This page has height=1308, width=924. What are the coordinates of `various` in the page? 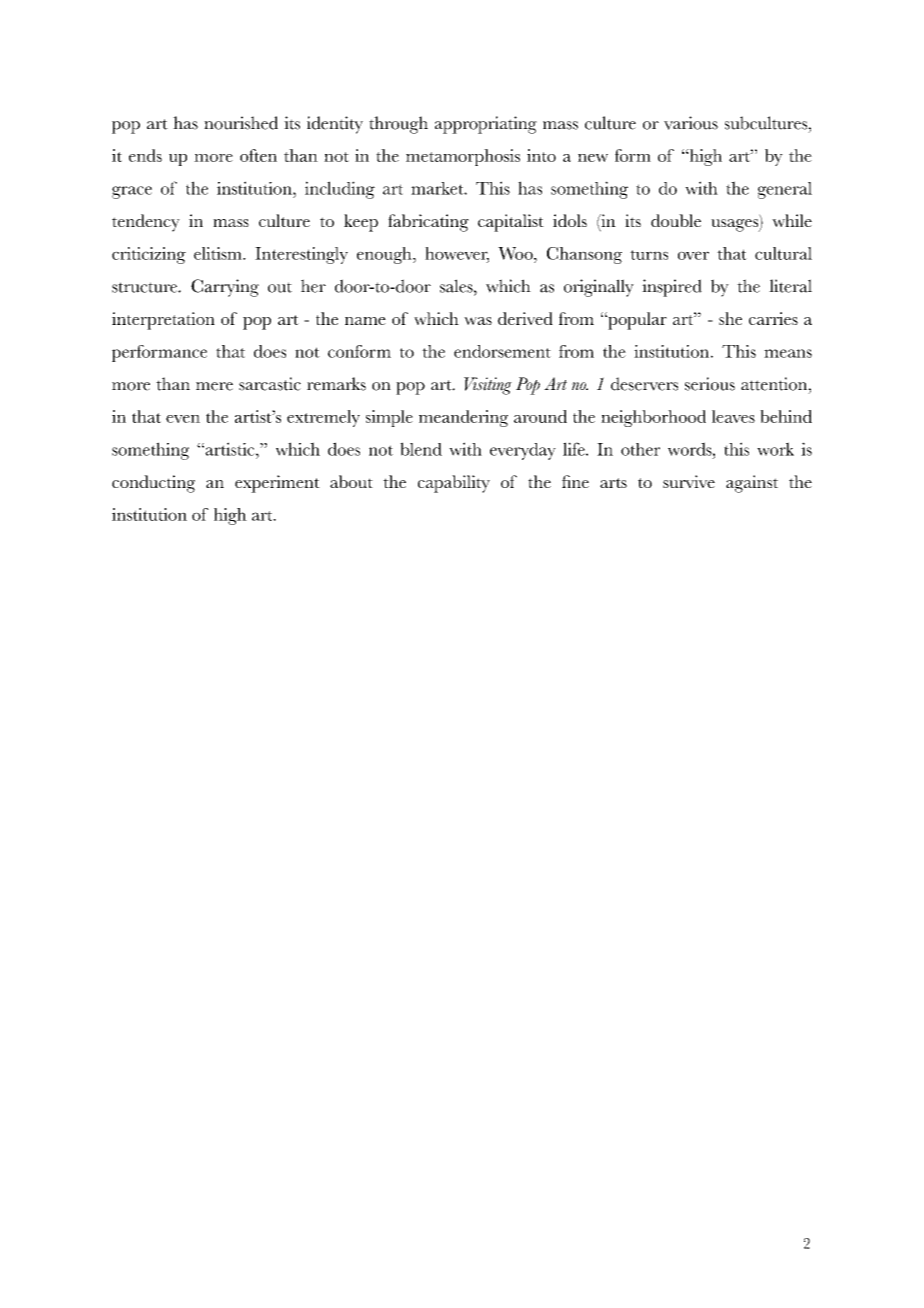 It's located at (691, 123).
